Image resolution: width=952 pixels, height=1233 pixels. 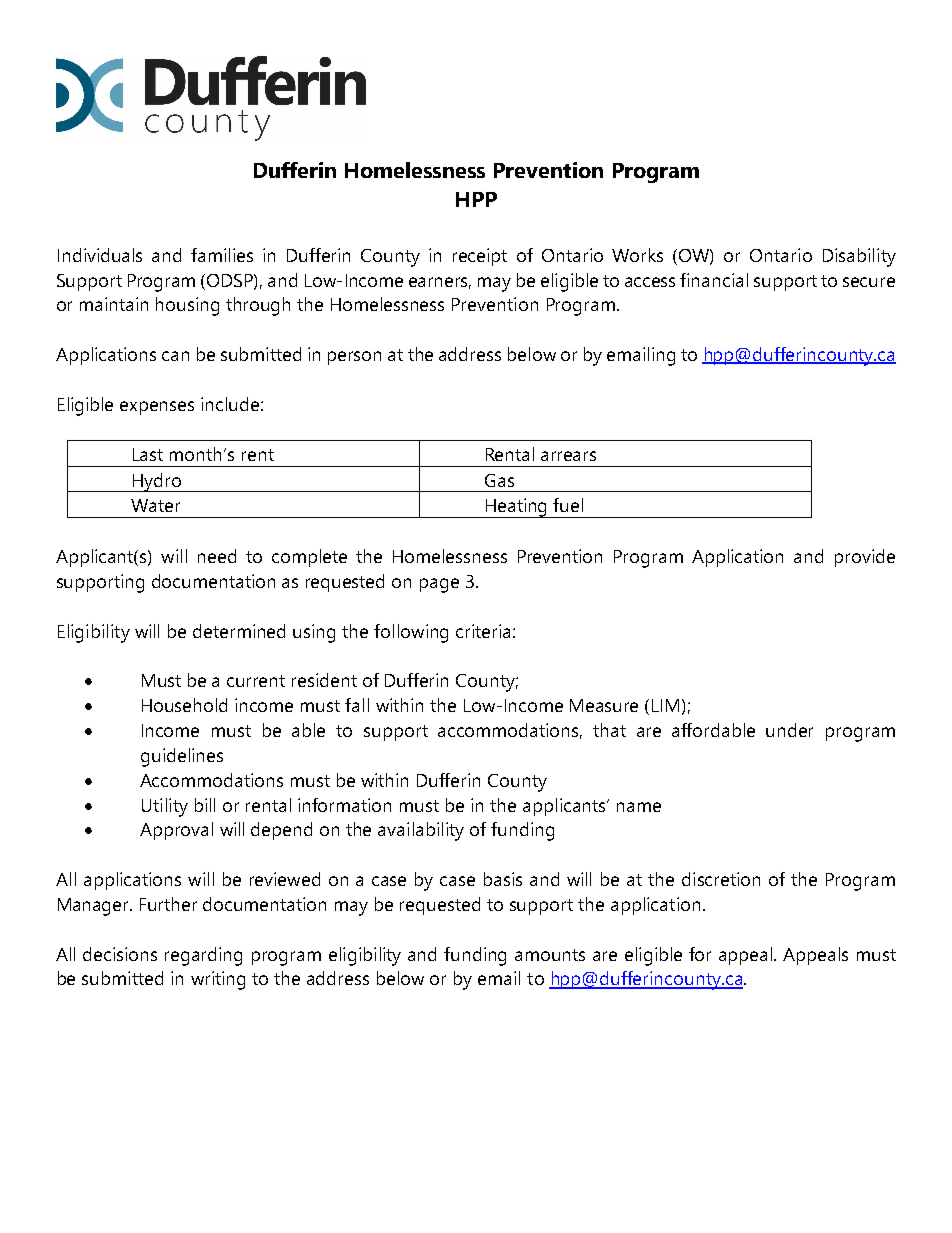 What do you see at coordinates (865, 558) in the screenshot?
I see `provide` at bounding box center [865, 558].
